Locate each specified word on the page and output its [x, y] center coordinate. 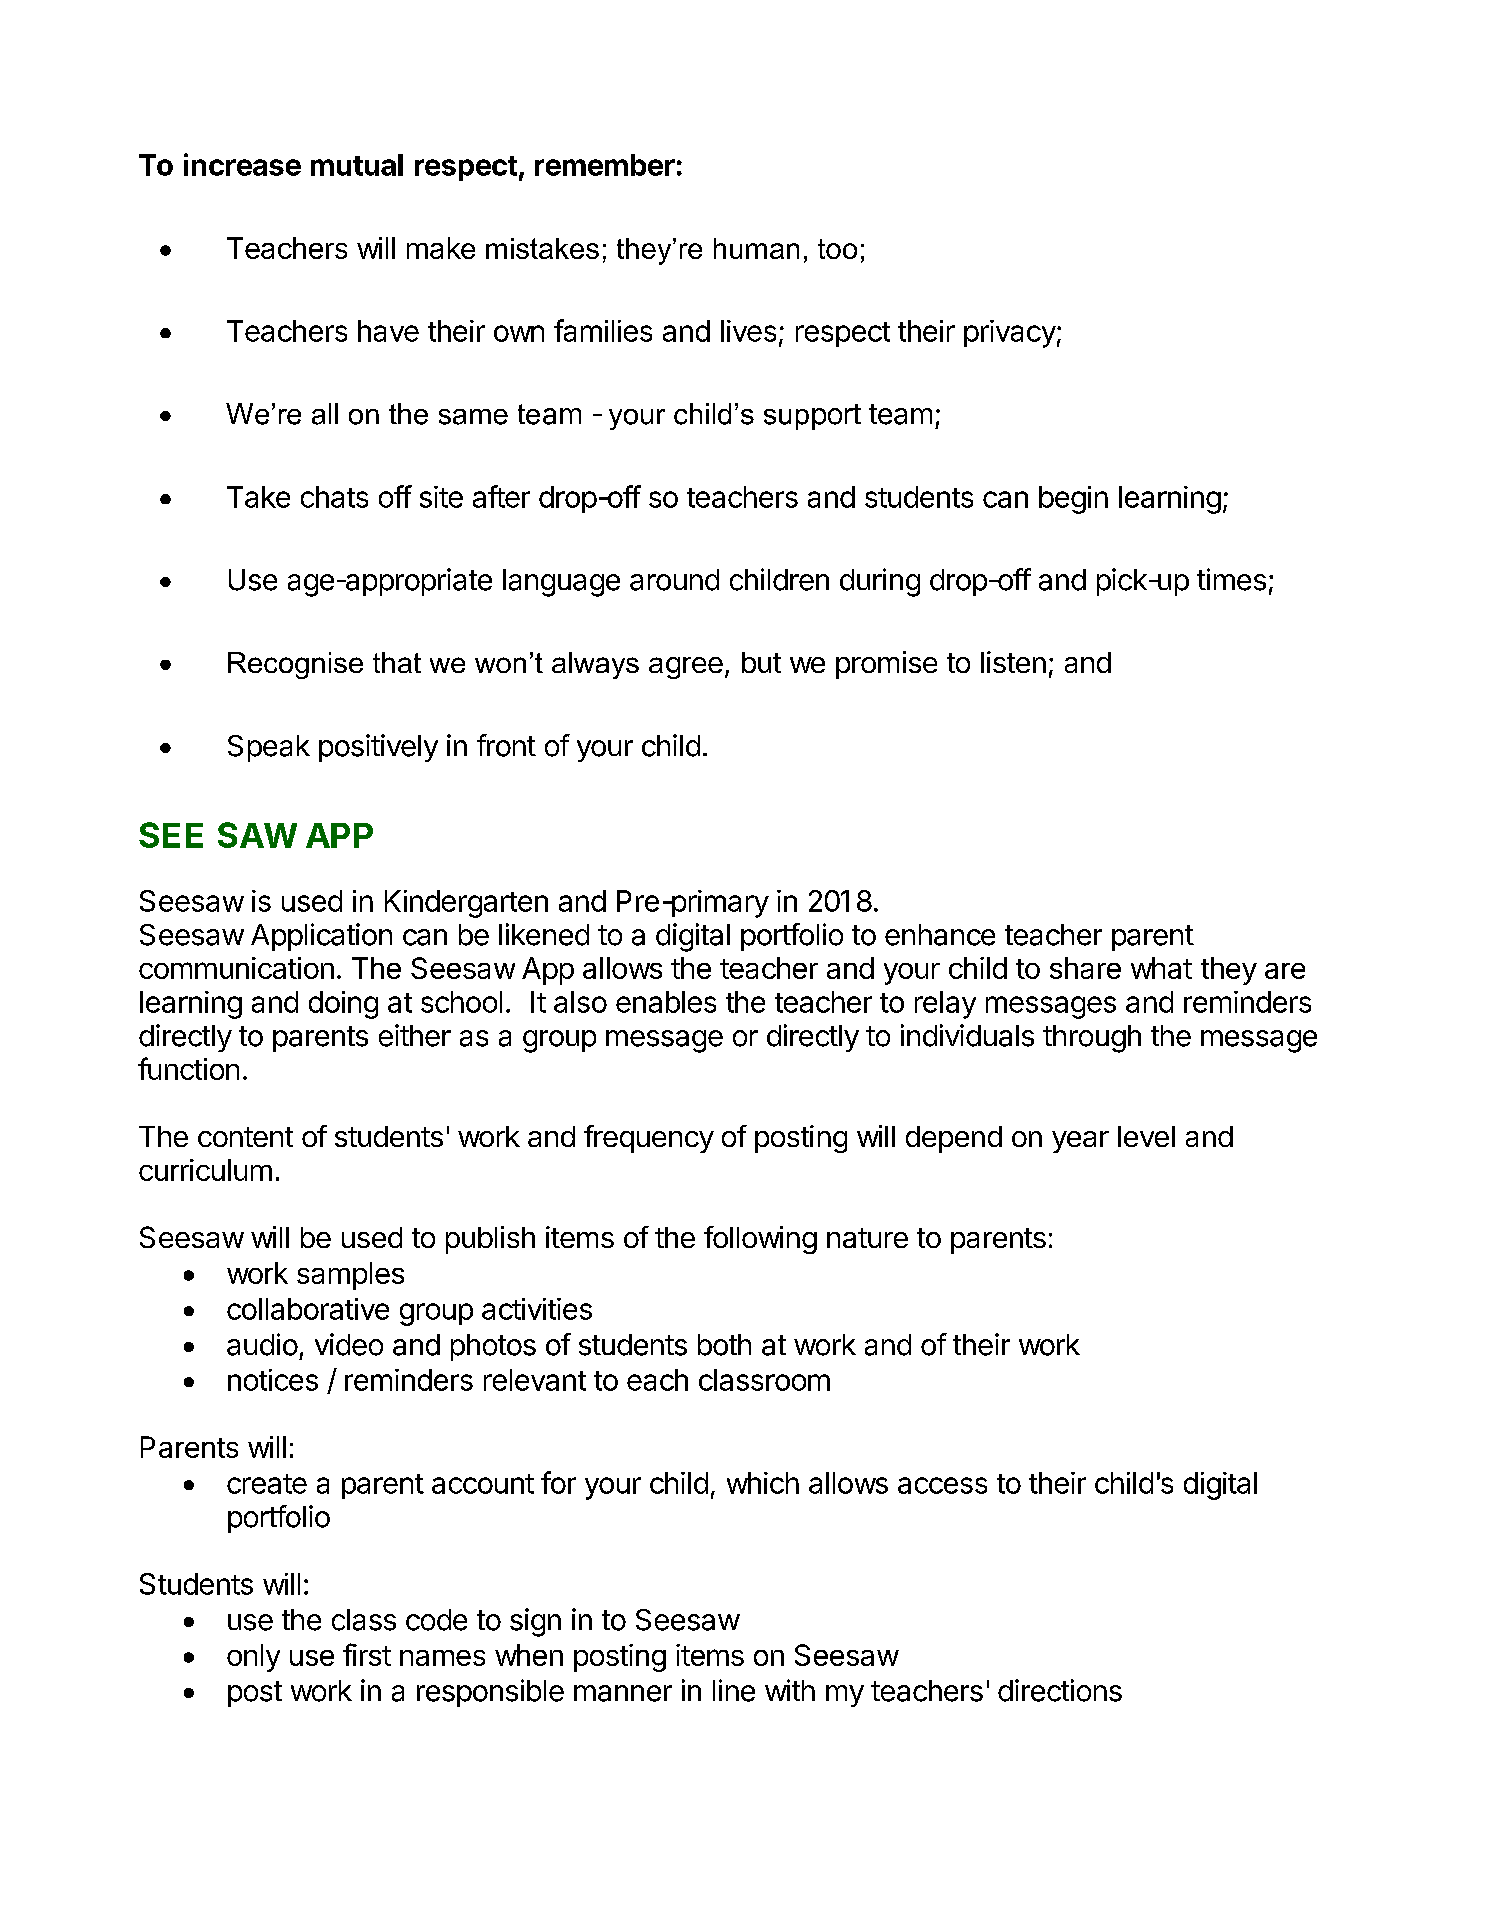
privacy [1010, 334]
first [367, 1654]
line [734, 1690]
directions [1060, 1690]
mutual [357, 165]
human [756, 248]
